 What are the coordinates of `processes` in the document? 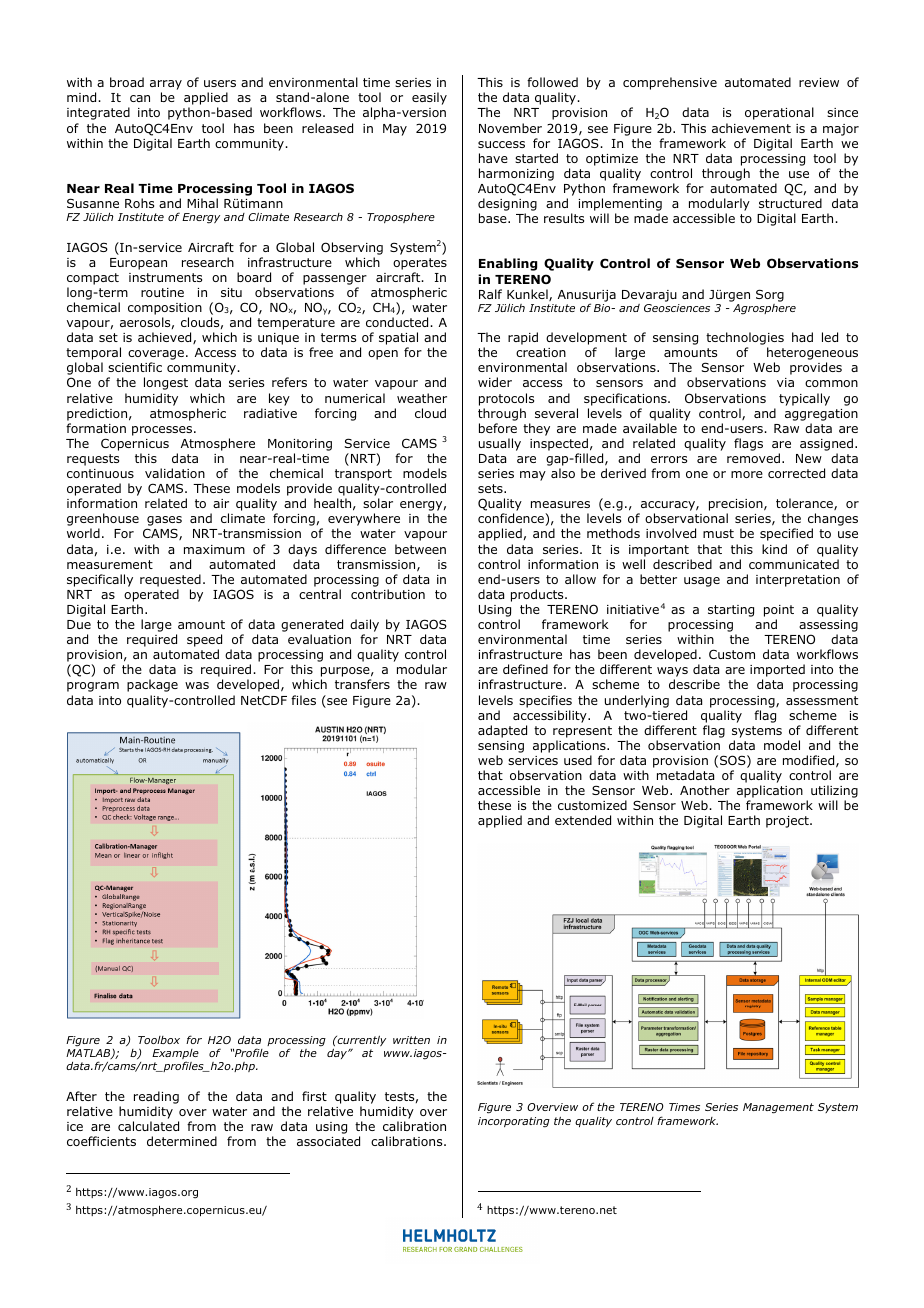 It's located at (163, 431).
